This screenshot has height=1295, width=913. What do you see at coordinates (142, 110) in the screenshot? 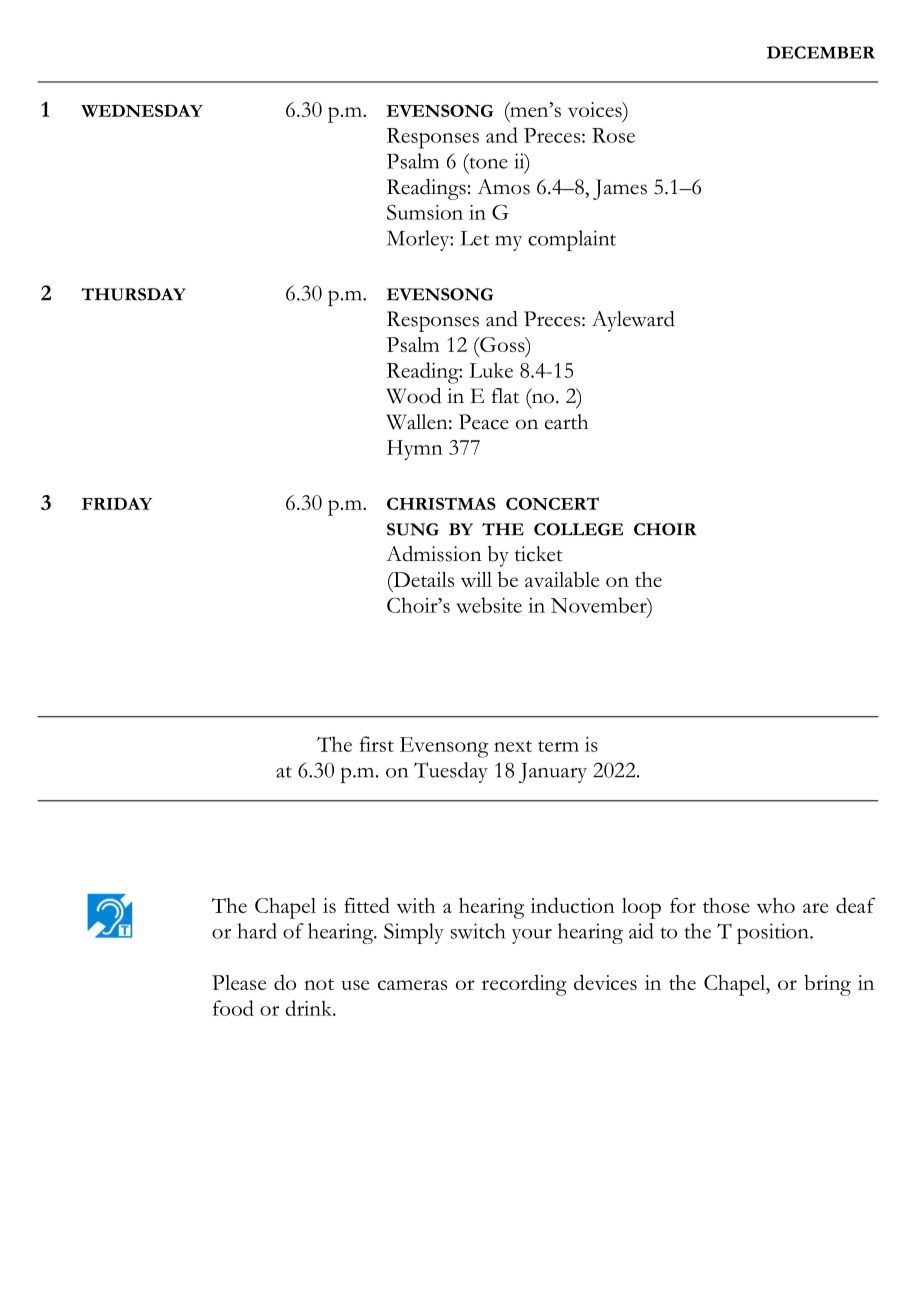
I see `WEDNESDAY` at bounding box center [142, 110].
